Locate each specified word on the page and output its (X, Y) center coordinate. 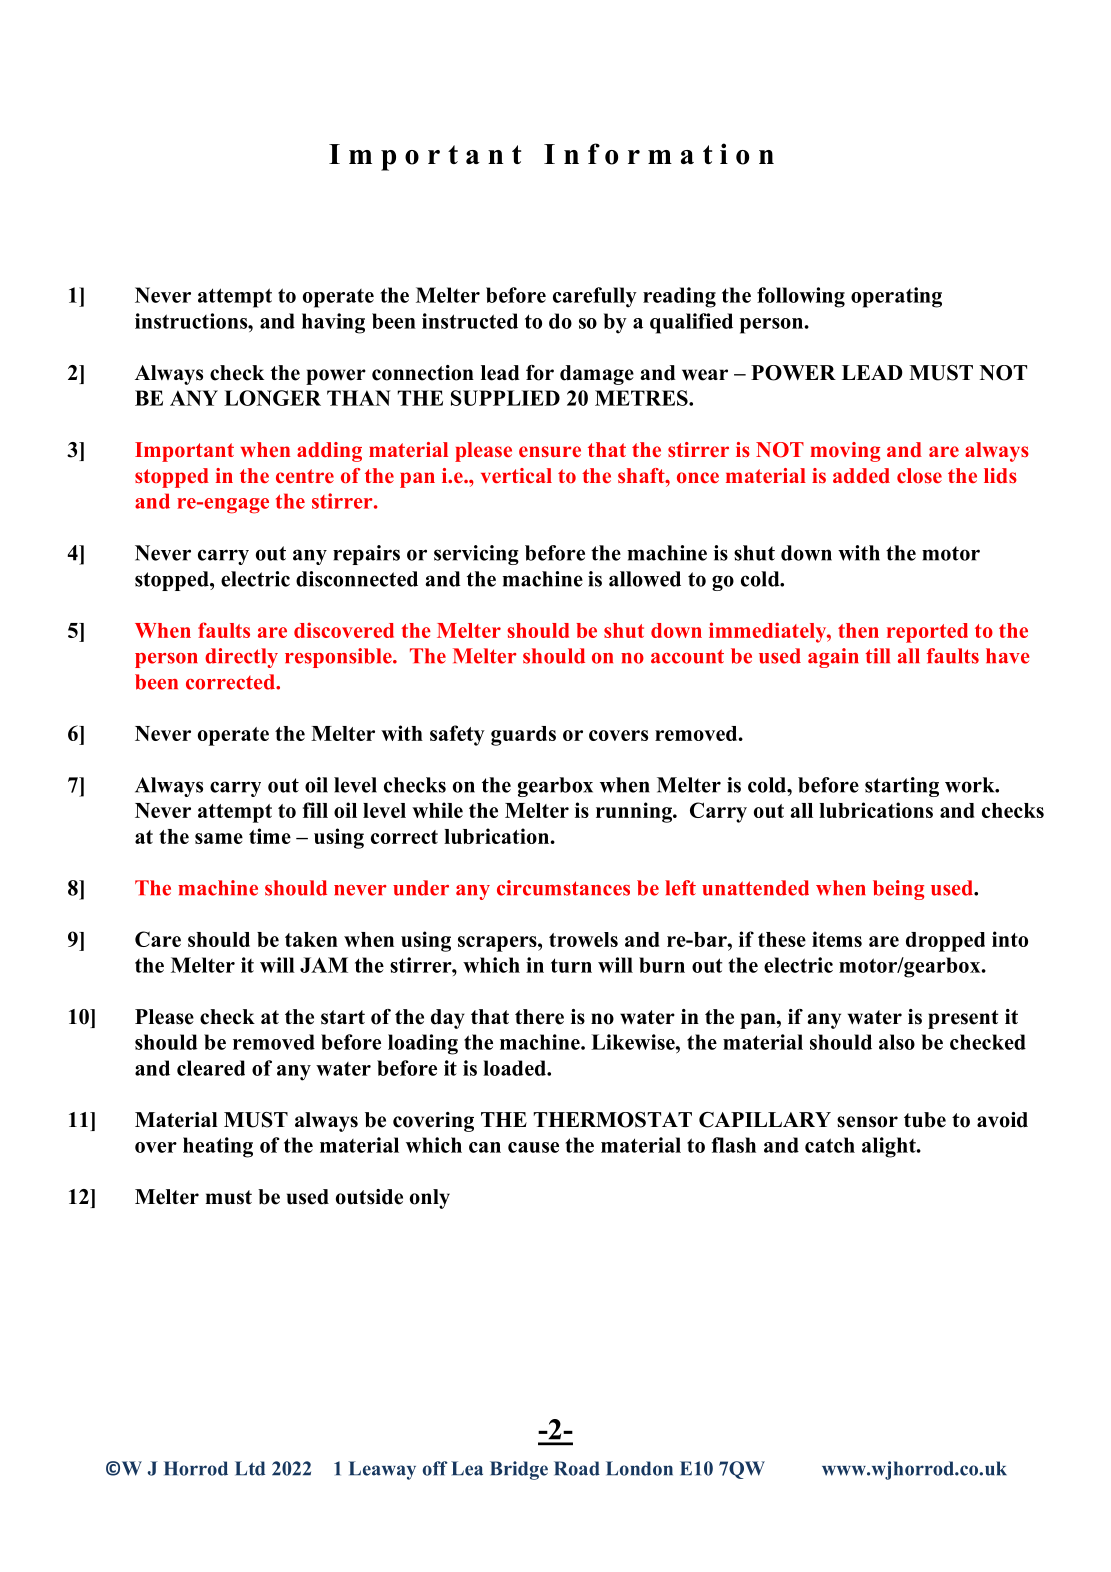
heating (218, 1147)
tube (925, 1120)
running (635, 812)
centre (305, 476)
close (919, 475)
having (333, 323)
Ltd (250, 1468)
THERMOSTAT (613, 1120)
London (639, 1468)
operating (896, 297)
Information (659, 154)
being (898, 890)
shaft (642, 475)
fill (315, 810)
